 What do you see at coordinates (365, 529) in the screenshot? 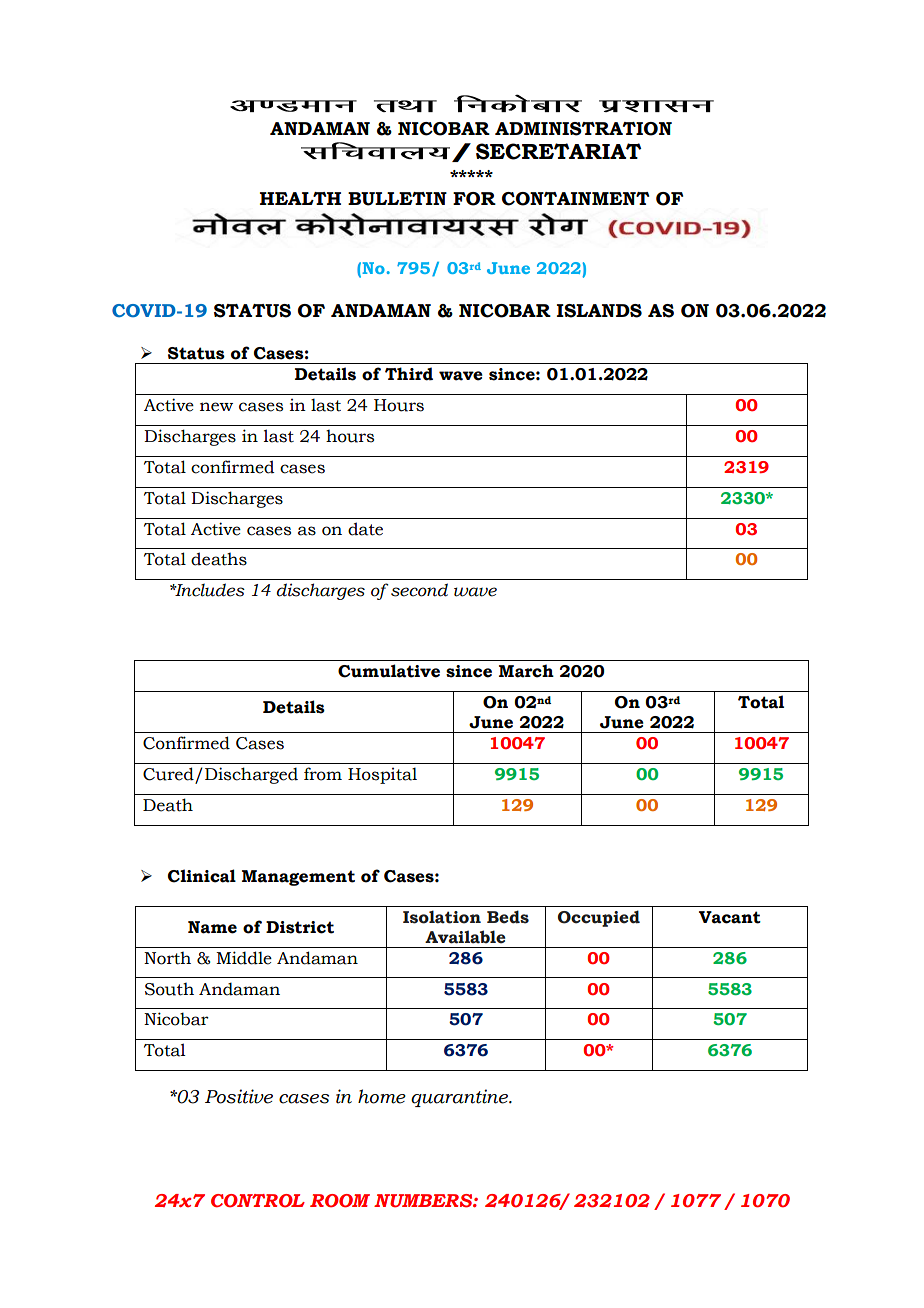
I see `date` at bounding box center [365, 529].
